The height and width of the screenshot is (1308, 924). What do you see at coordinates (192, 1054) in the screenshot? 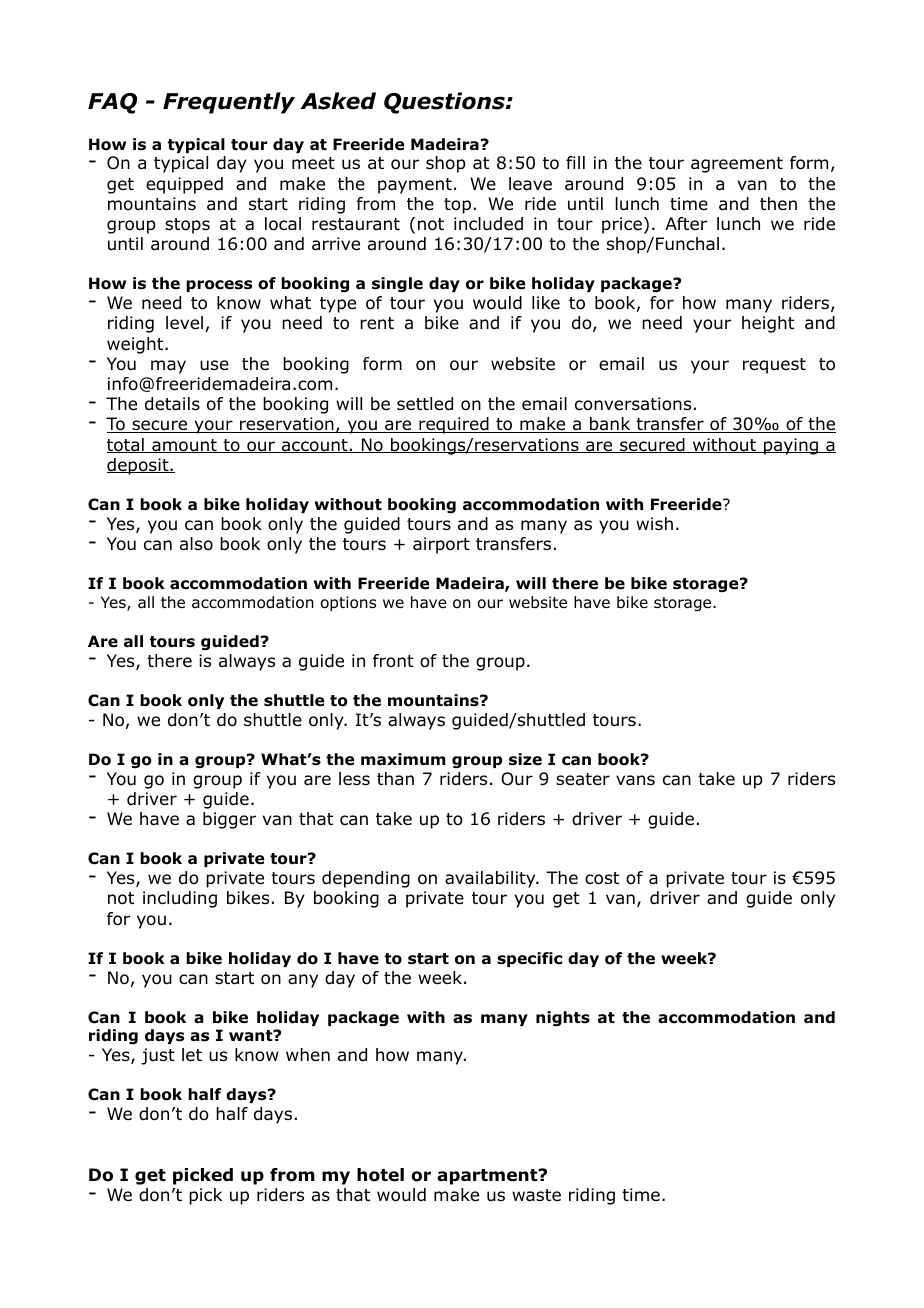
I see `let` at bounding box center [192, 1054].
